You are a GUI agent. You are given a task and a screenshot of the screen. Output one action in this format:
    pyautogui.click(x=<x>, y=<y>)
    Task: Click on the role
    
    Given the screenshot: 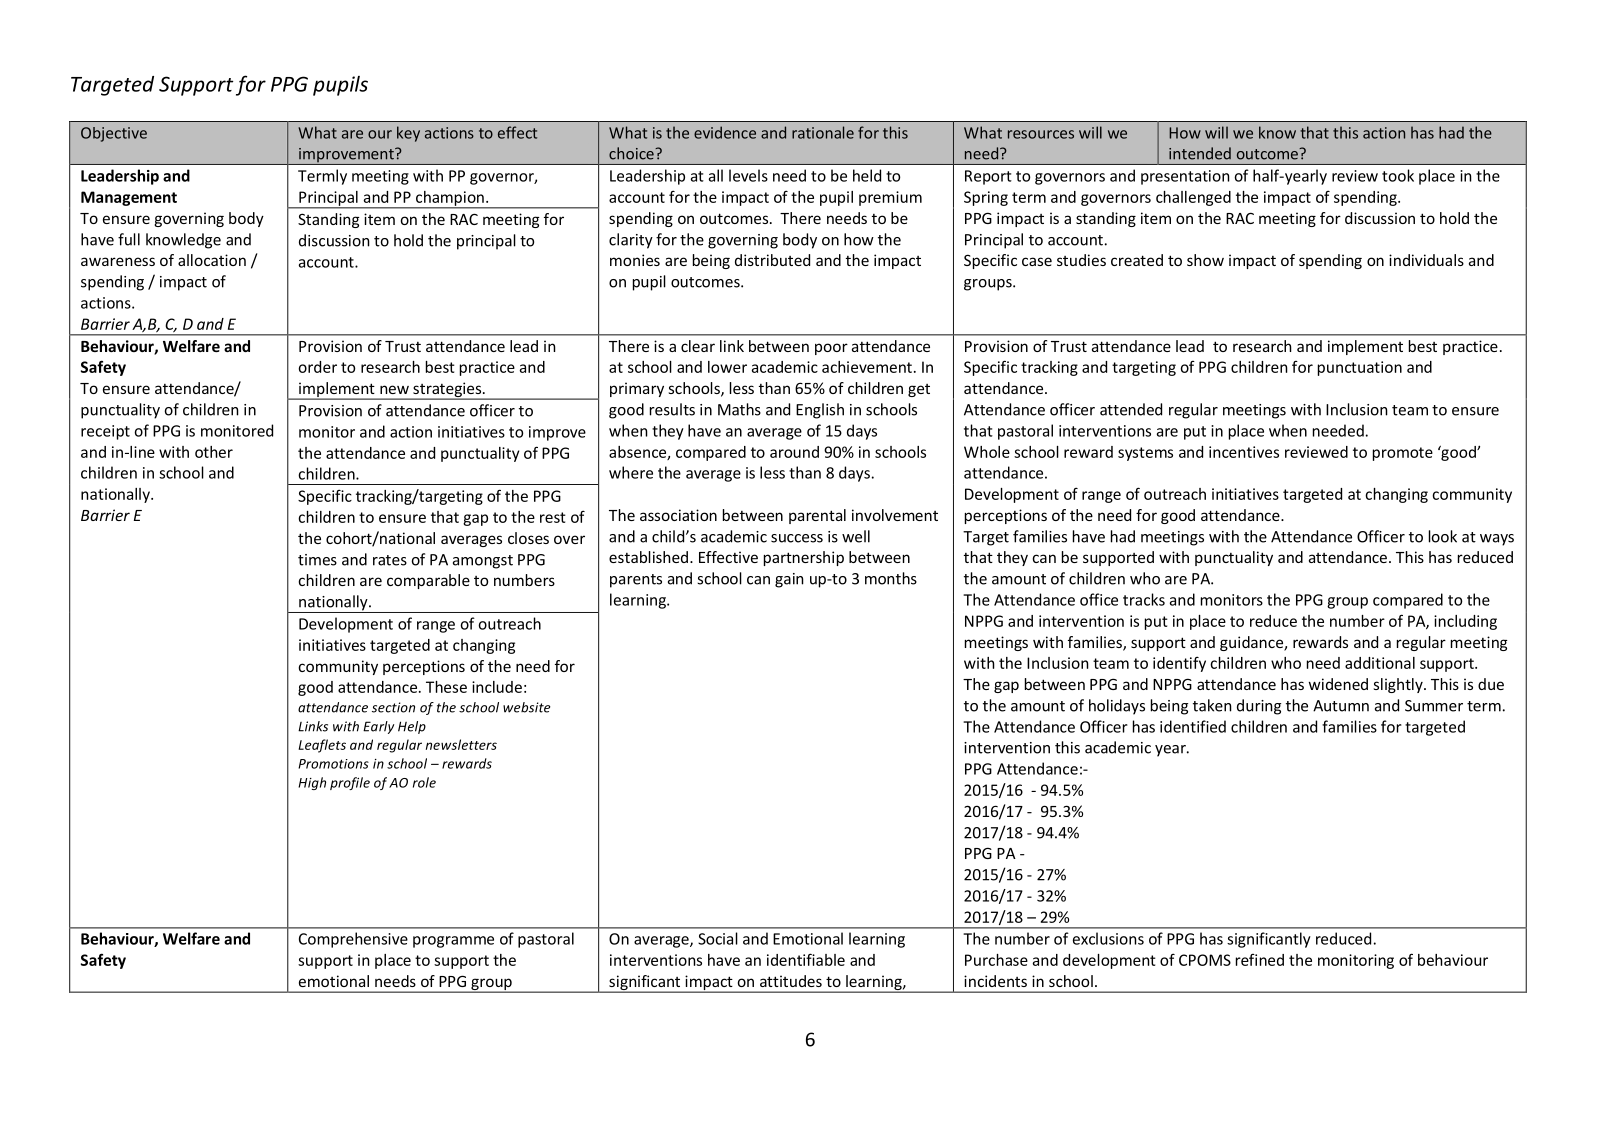 What is the action you would take?
    pyautogui.click(x=424, y=782)
